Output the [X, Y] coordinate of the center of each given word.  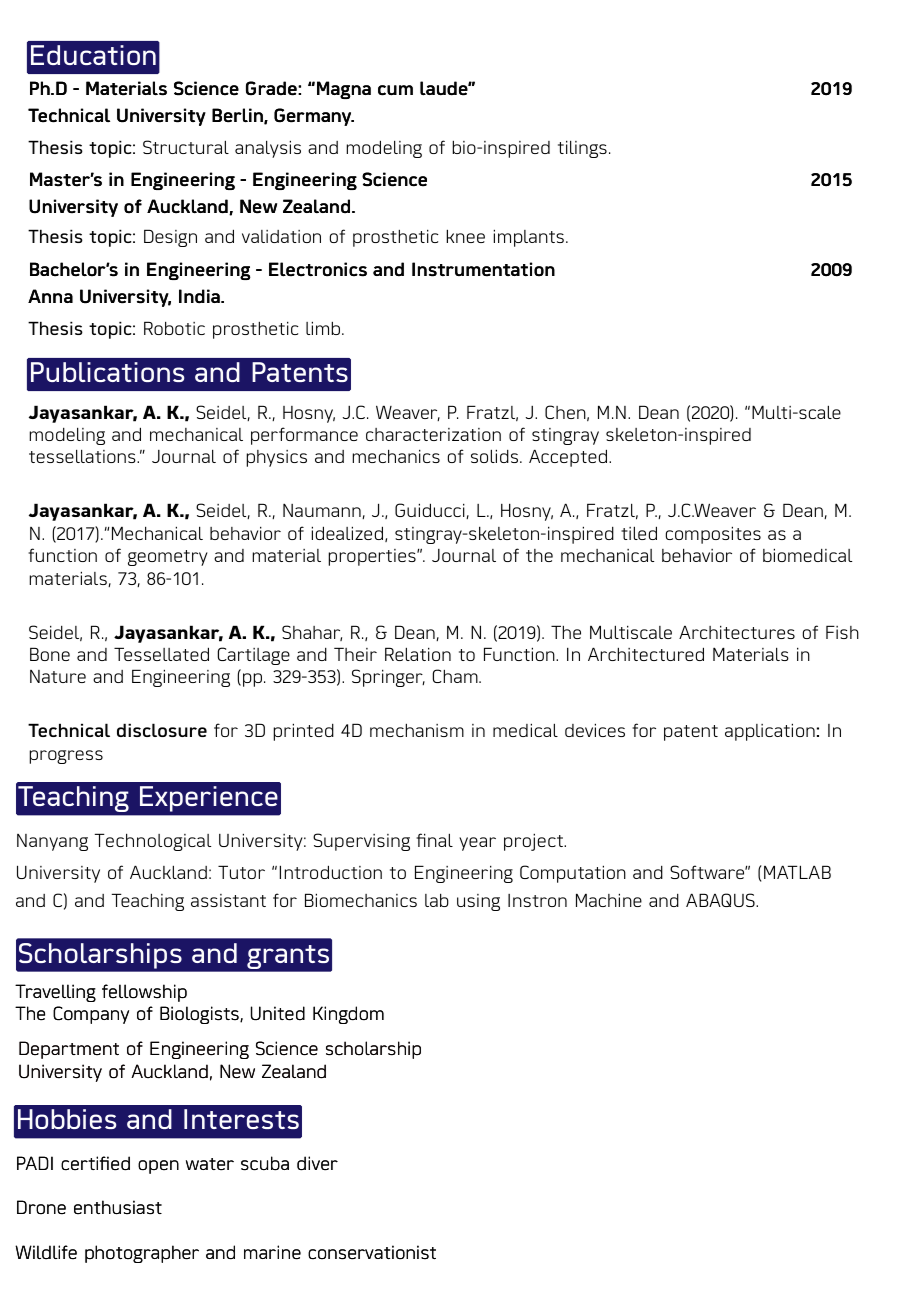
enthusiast [118, 1207]
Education [93, 55]
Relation [418, 654]
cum [395, 90]
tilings [582, 149]
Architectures [737, 632]
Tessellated [161, 654]
